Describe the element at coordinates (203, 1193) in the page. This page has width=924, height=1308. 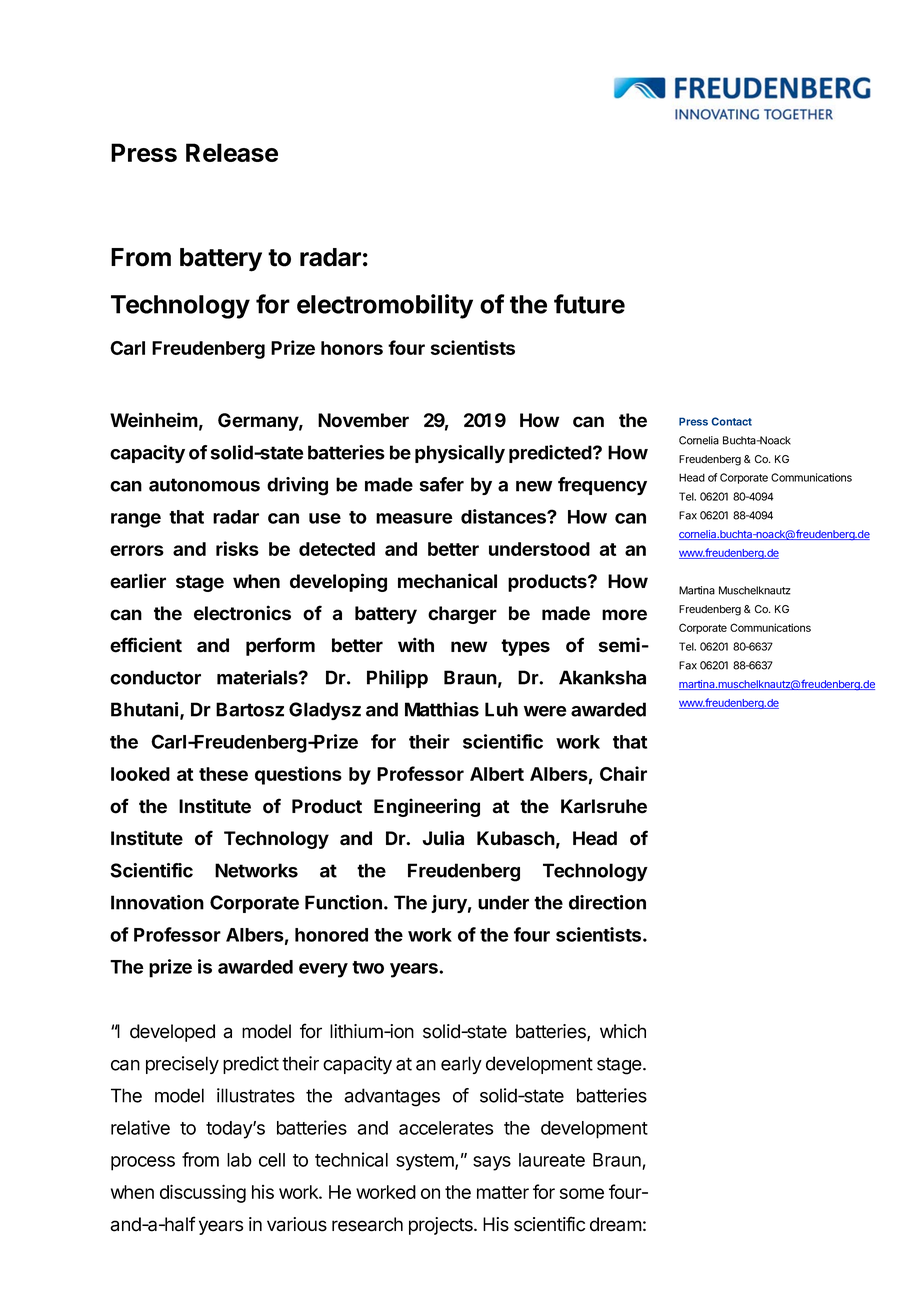
I see `discussing` at that location.
